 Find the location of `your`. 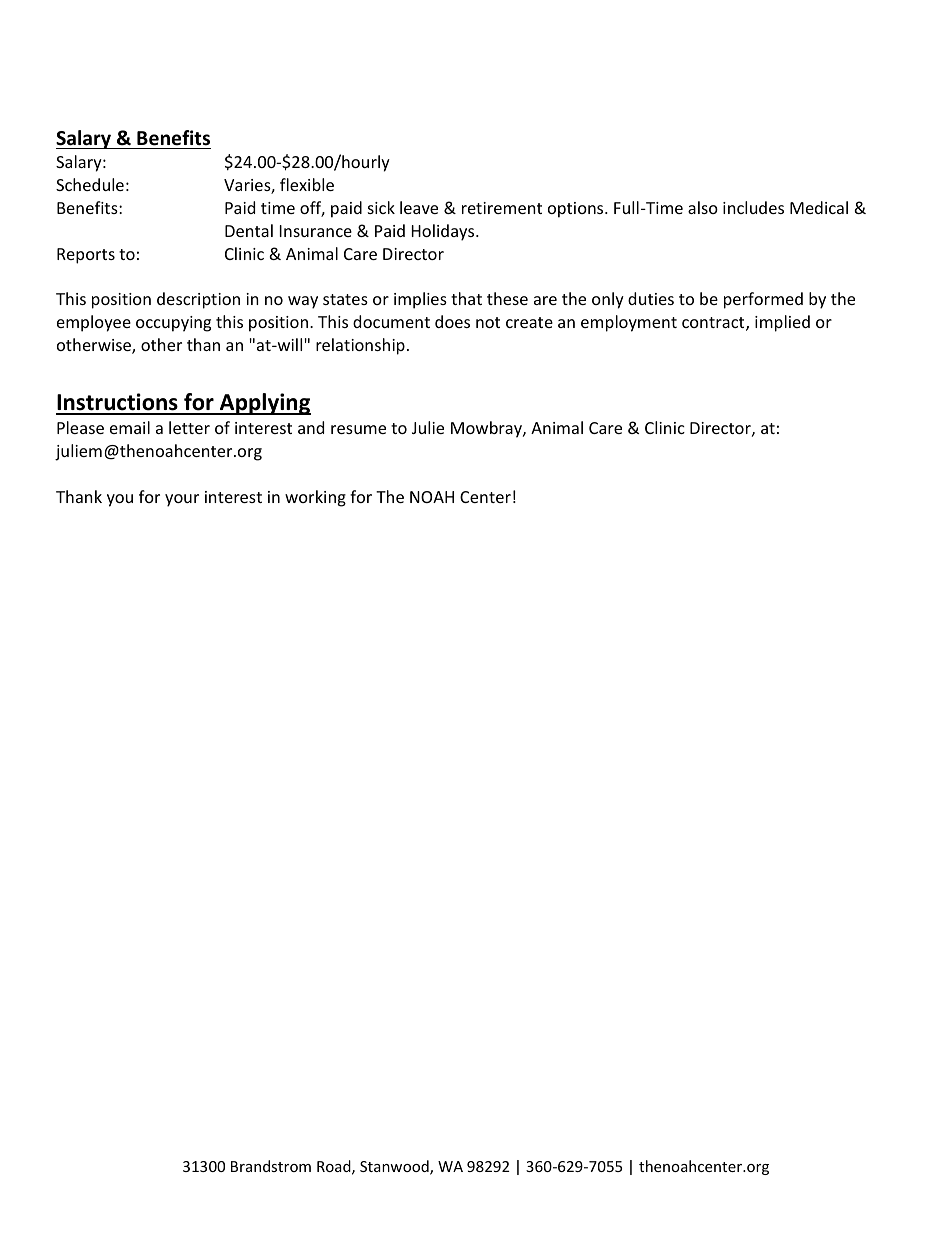

your is located at coordinates (182, 500).
